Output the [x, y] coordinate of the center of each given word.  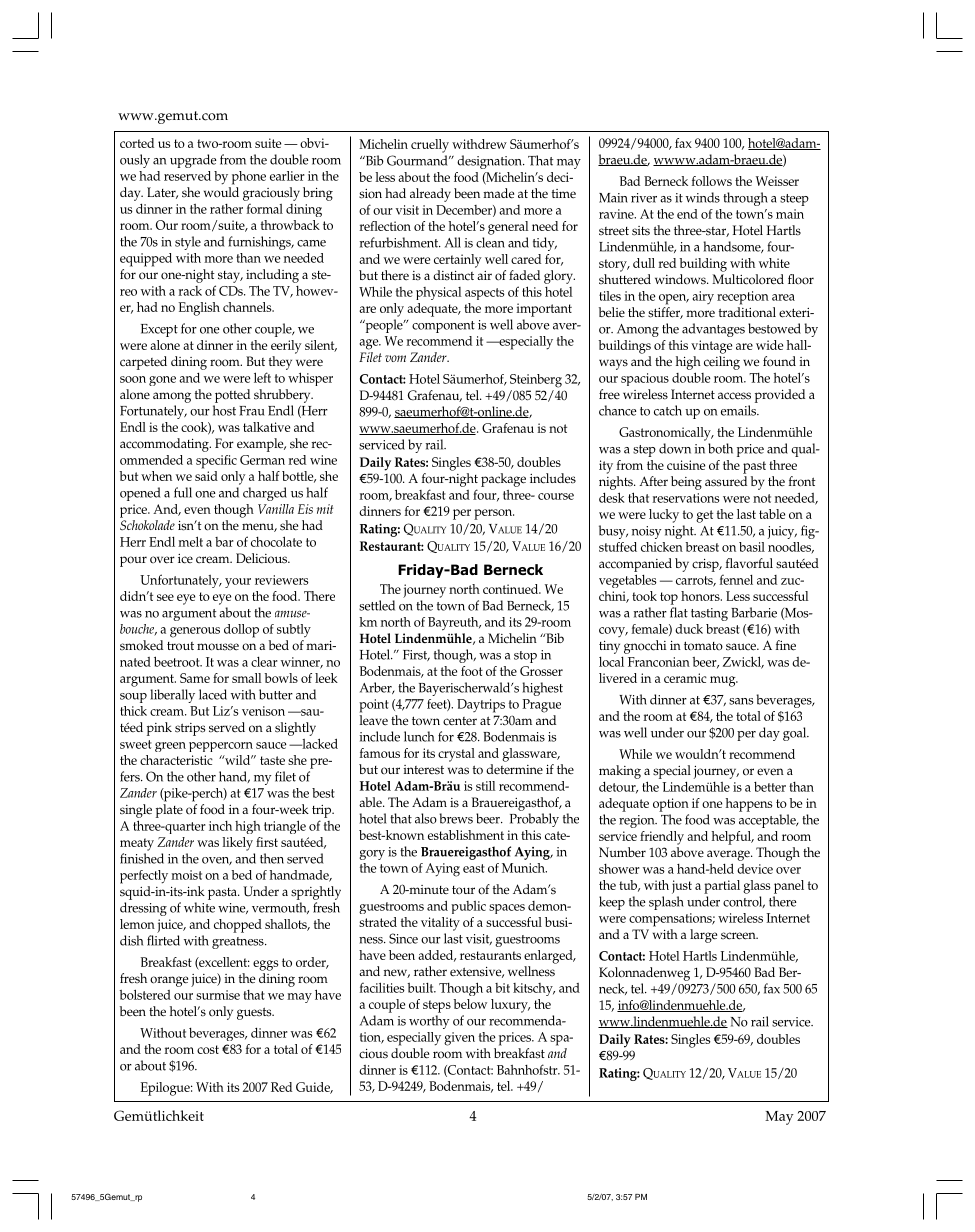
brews [456, 818]
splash [666, 903]
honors [701, 596]
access [734, 396]
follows [712, 181]
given [459, 1039]
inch [220, 826]
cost [208, 1049]
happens [749, 805]
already [430, 195]
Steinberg [536, 381]
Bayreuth [454, 624]
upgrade [193, 161]
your [238, 583]
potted [232, 396]
